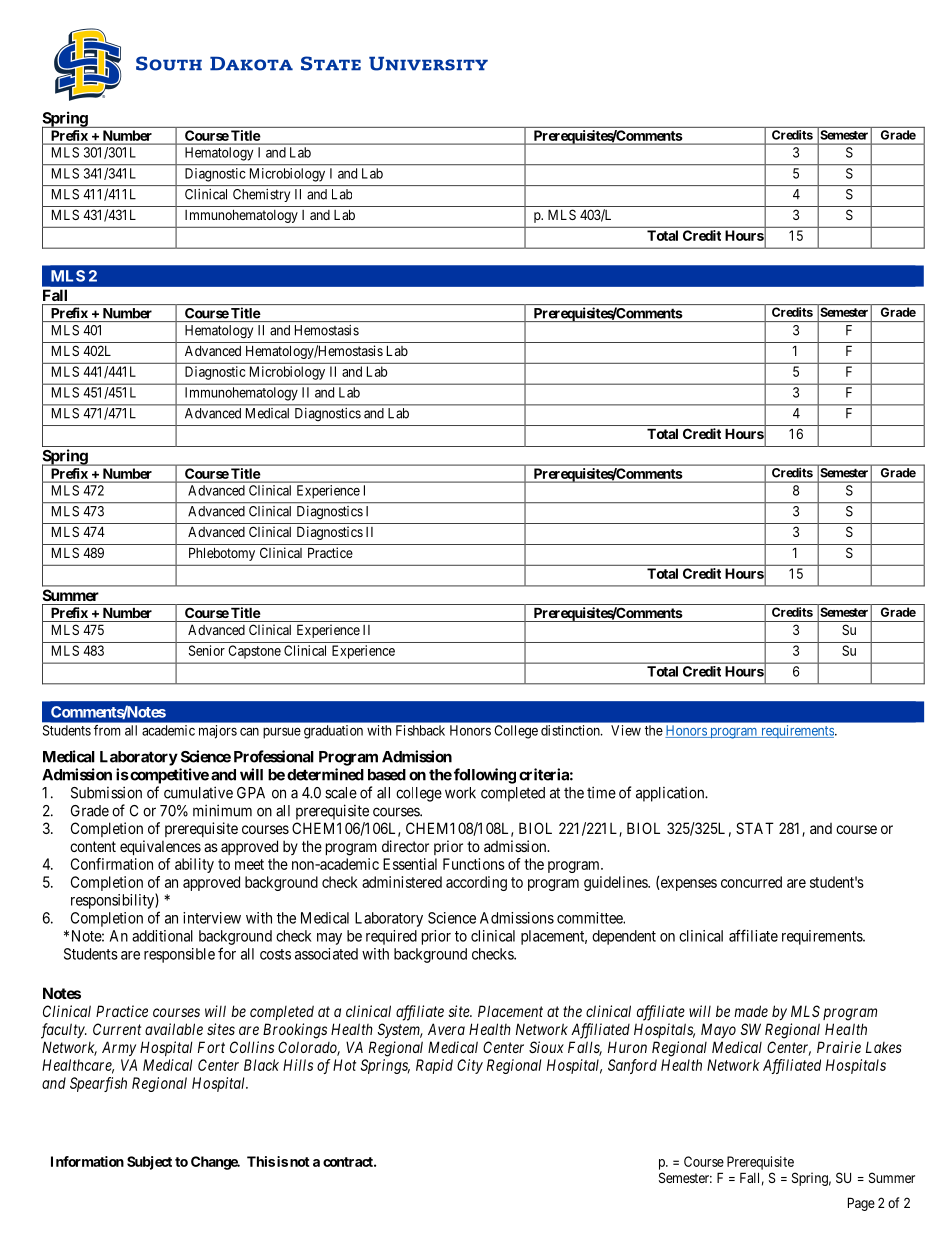 This screenshot has height=1233, width=952. I want to click on following, so click(485, 776).
